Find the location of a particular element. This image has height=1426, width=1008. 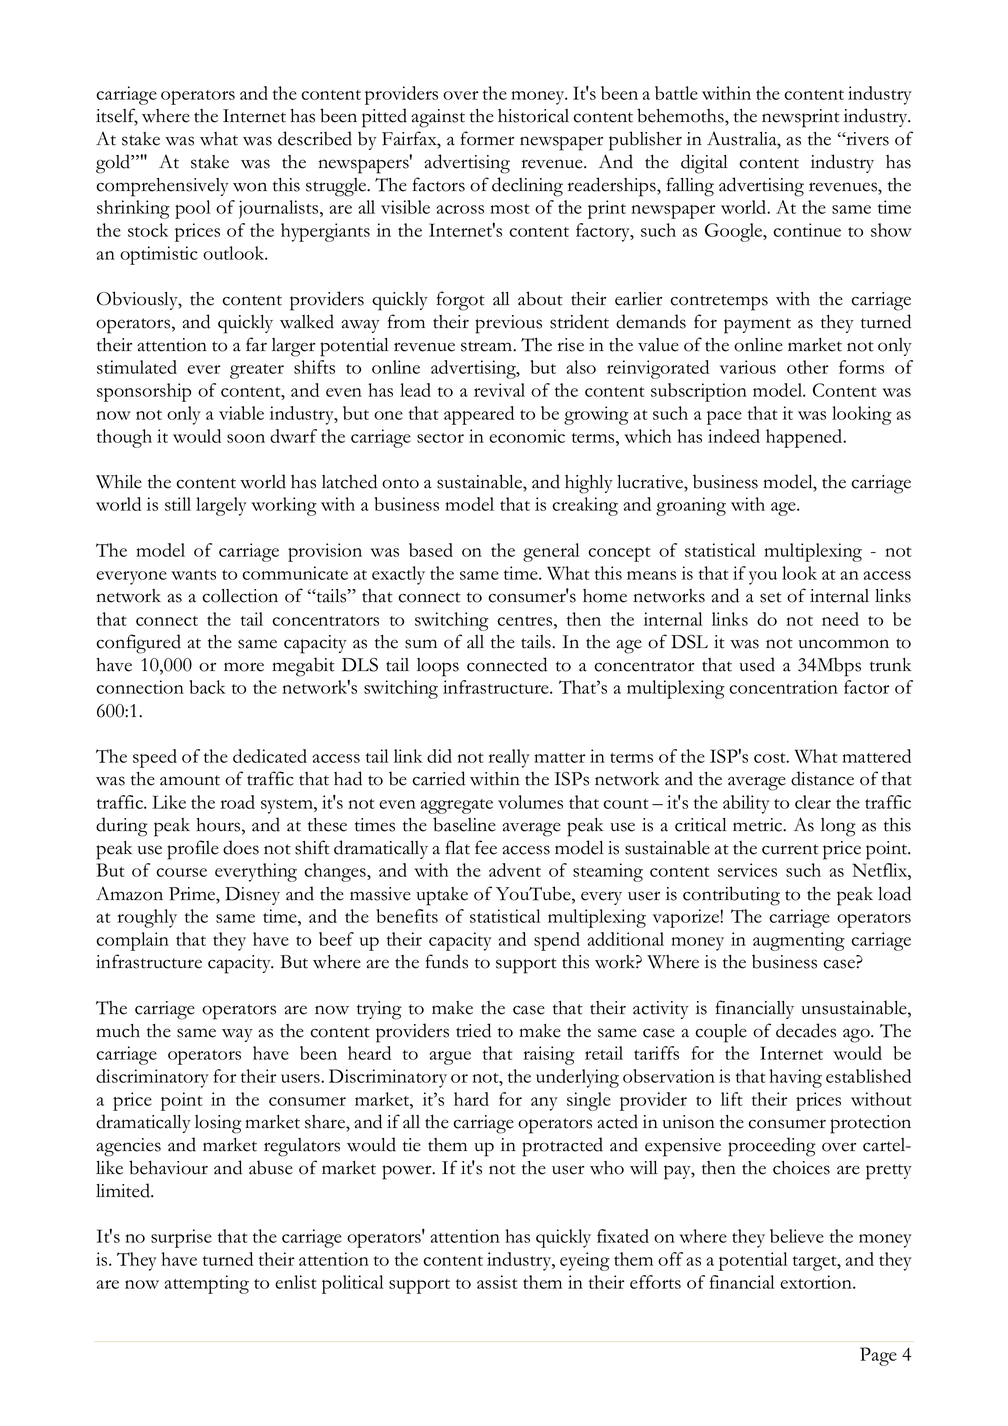

much is located at coordinates (118, 1031).
